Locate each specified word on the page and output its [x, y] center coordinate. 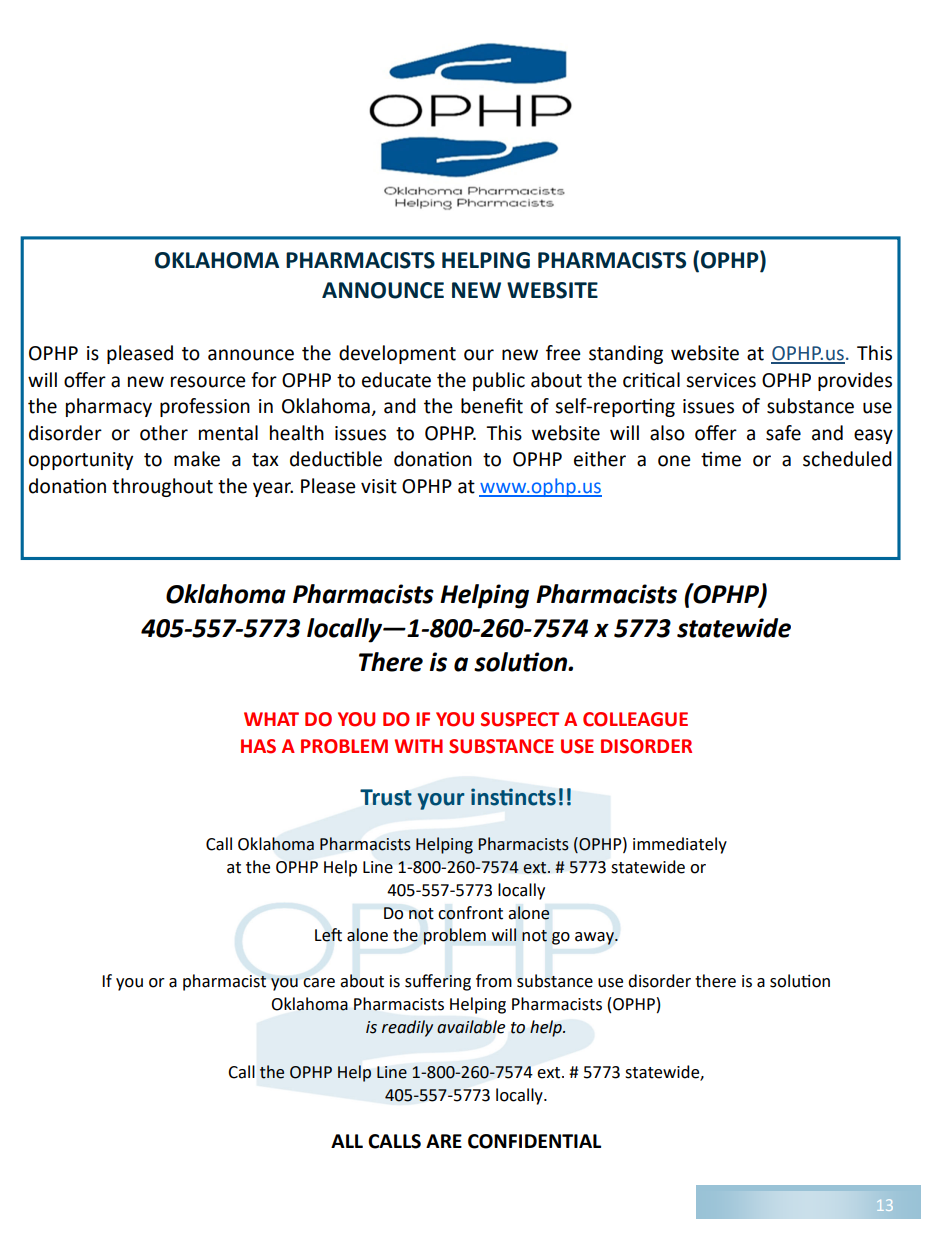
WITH [418, 746]
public [499, 381]
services [721, 380]
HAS [258, 746]
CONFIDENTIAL [534, 1141]
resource [208, 382]
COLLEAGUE [635, 719]
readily [407, 1028]
